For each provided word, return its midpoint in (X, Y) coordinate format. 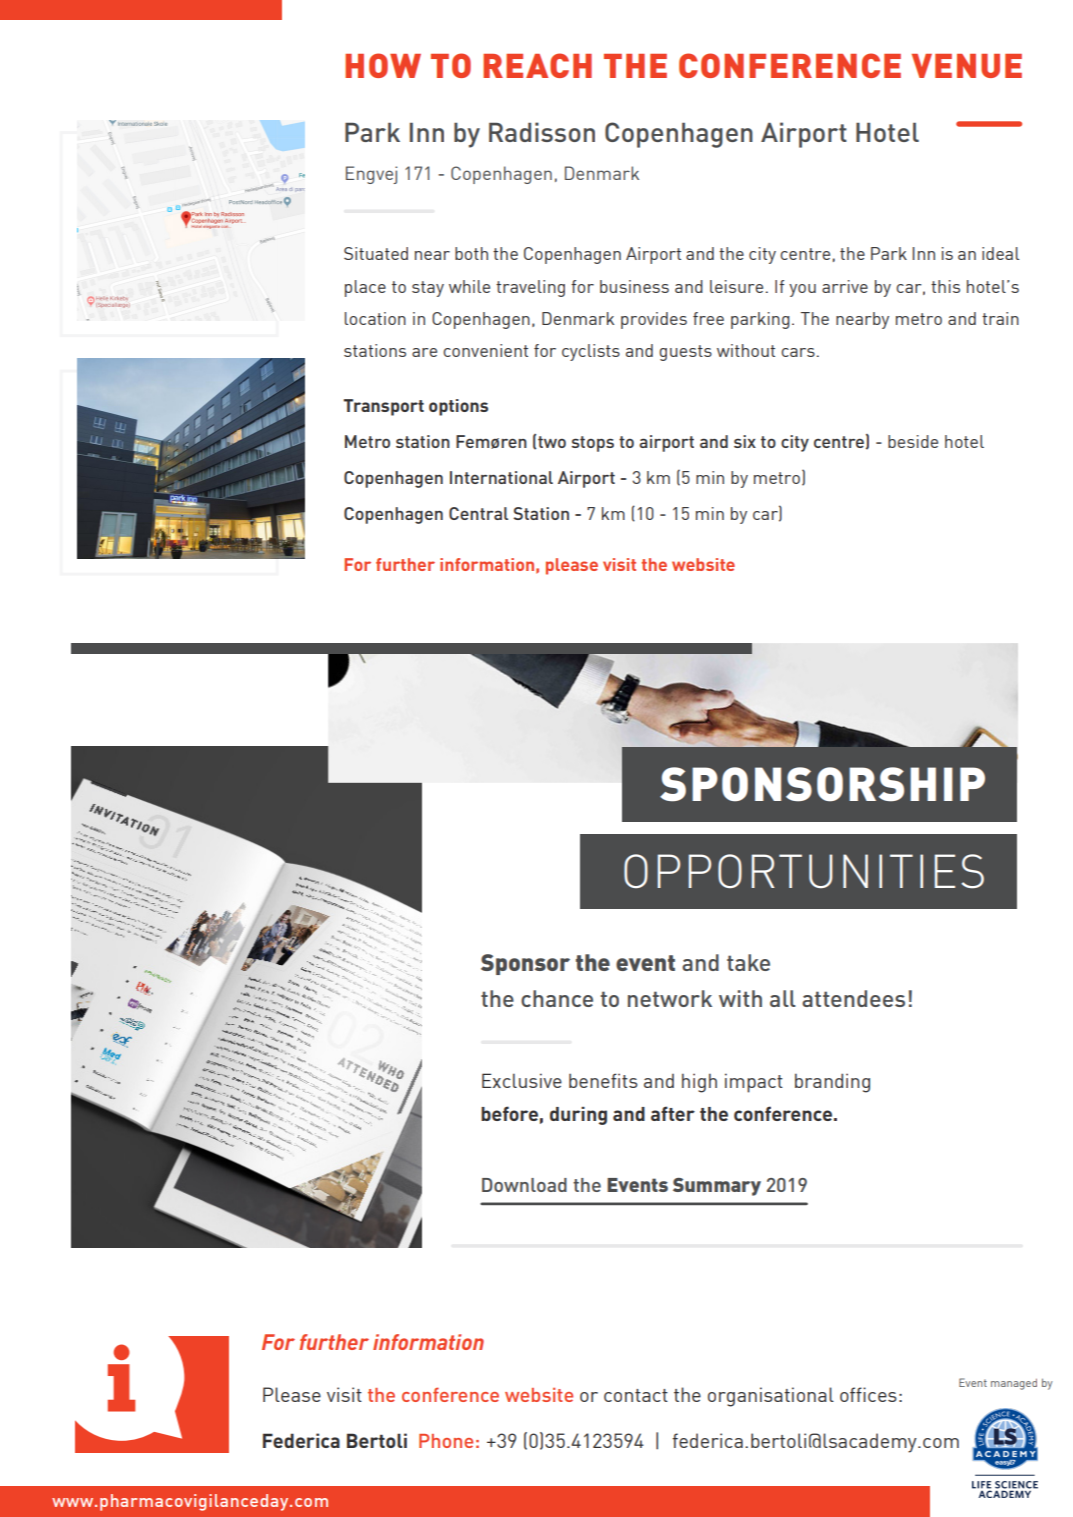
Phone (446, 1441)
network (670, 998)
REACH (537, 65)
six (745, 441)
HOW (383, 65)
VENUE (967, 66)
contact (636, 1395)
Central (478, 513)
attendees (853, 998)
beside (913, 441)
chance (557, 998)
